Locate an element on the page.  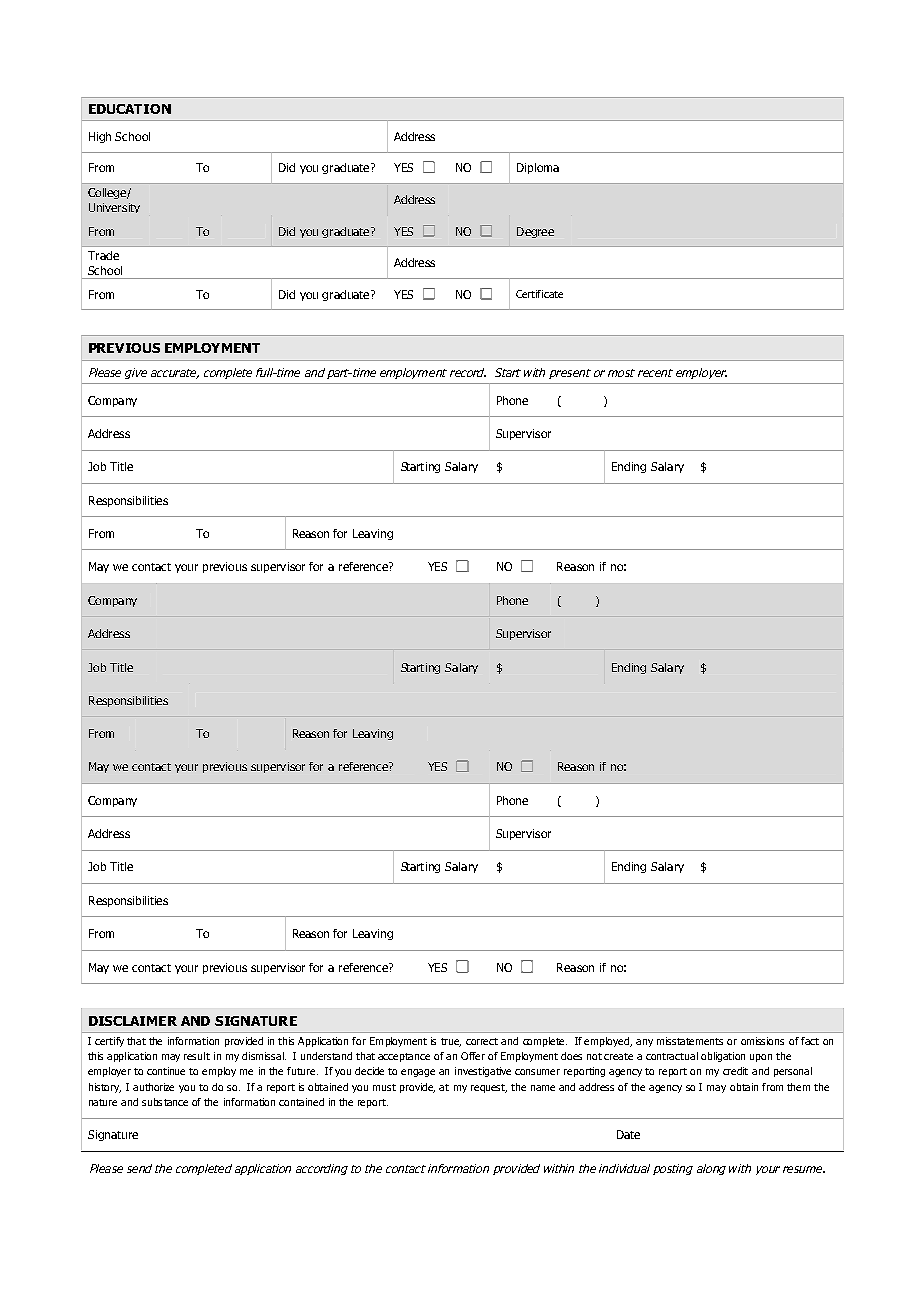
Trade is located at coordinates (103, 255).
